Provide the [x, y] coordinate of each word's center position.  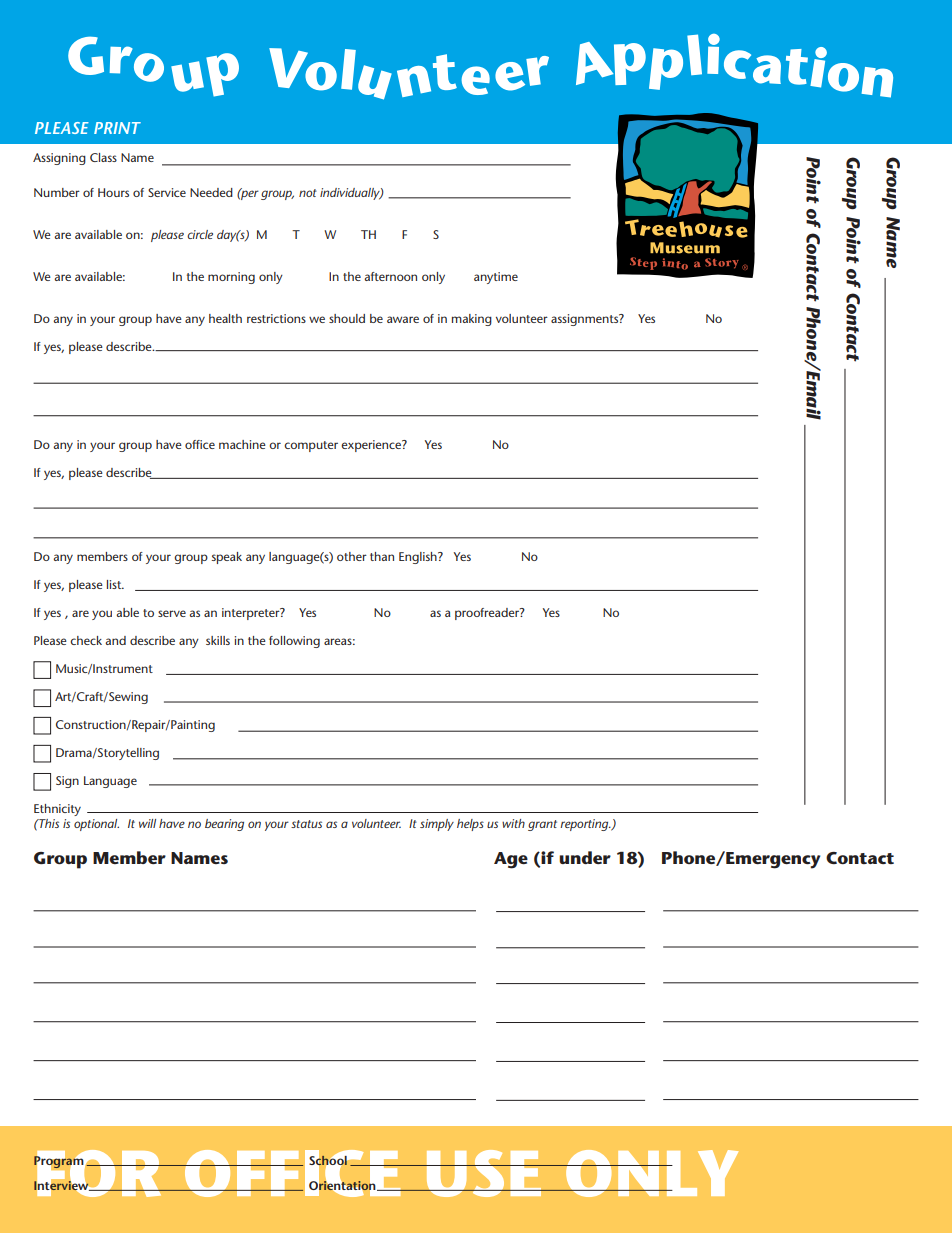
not [308, 193]
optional [96, 825]
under [585, 857]
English [419, 558]
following [294, 642]
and [115, 640]
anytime [496, 278]
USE [484, 1173]
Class [103, 157]
